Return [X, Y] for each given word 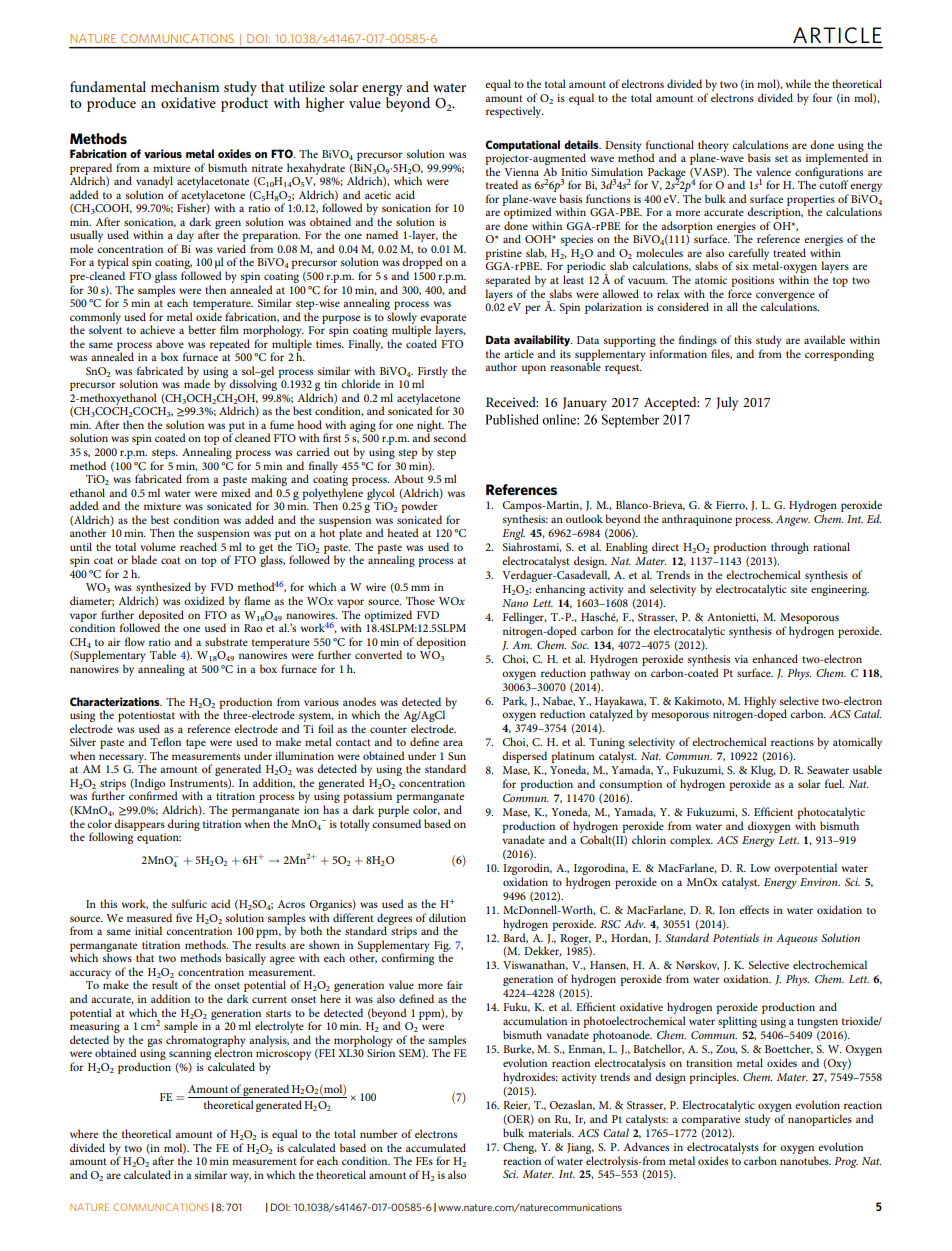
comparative [710, 1120]
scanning [190, 1054]
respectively [514, 112]
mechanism [185, 86]
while [798, 83]
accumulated [436, 1147]
